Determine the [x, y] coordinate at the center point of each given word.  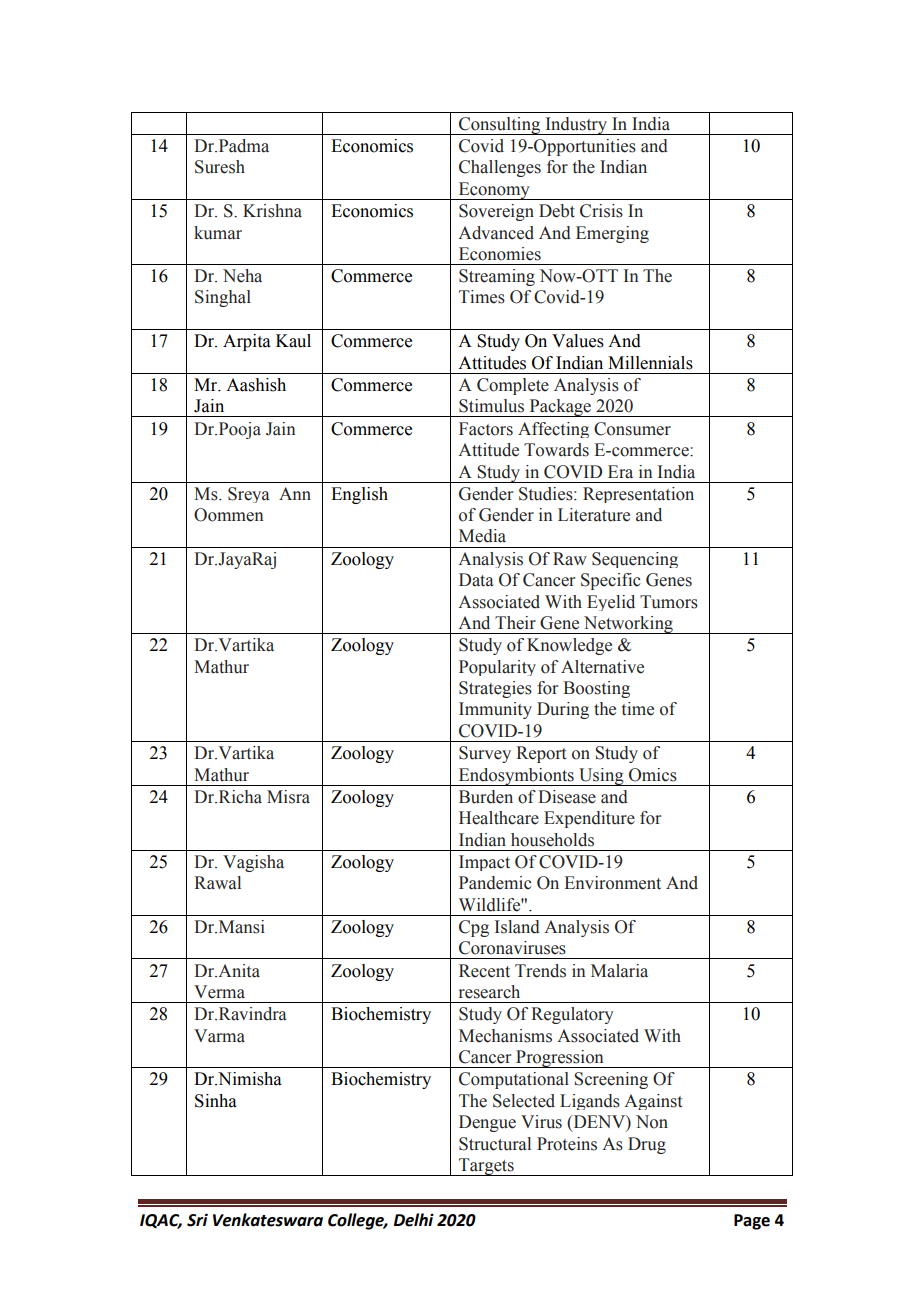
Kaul [293, 341]
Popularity [497, 668]
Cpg [474, 928]
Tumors [669, 602]
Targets [486, 1167]
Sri [197, 1220]
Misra [288, 797]
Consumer [632, 429]
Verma [219, 992]
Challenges [500, 168]
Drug [647, 1145]
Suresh [220, 167]
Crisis [601, 211]
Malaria [619, 971]
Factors [486, 429]
